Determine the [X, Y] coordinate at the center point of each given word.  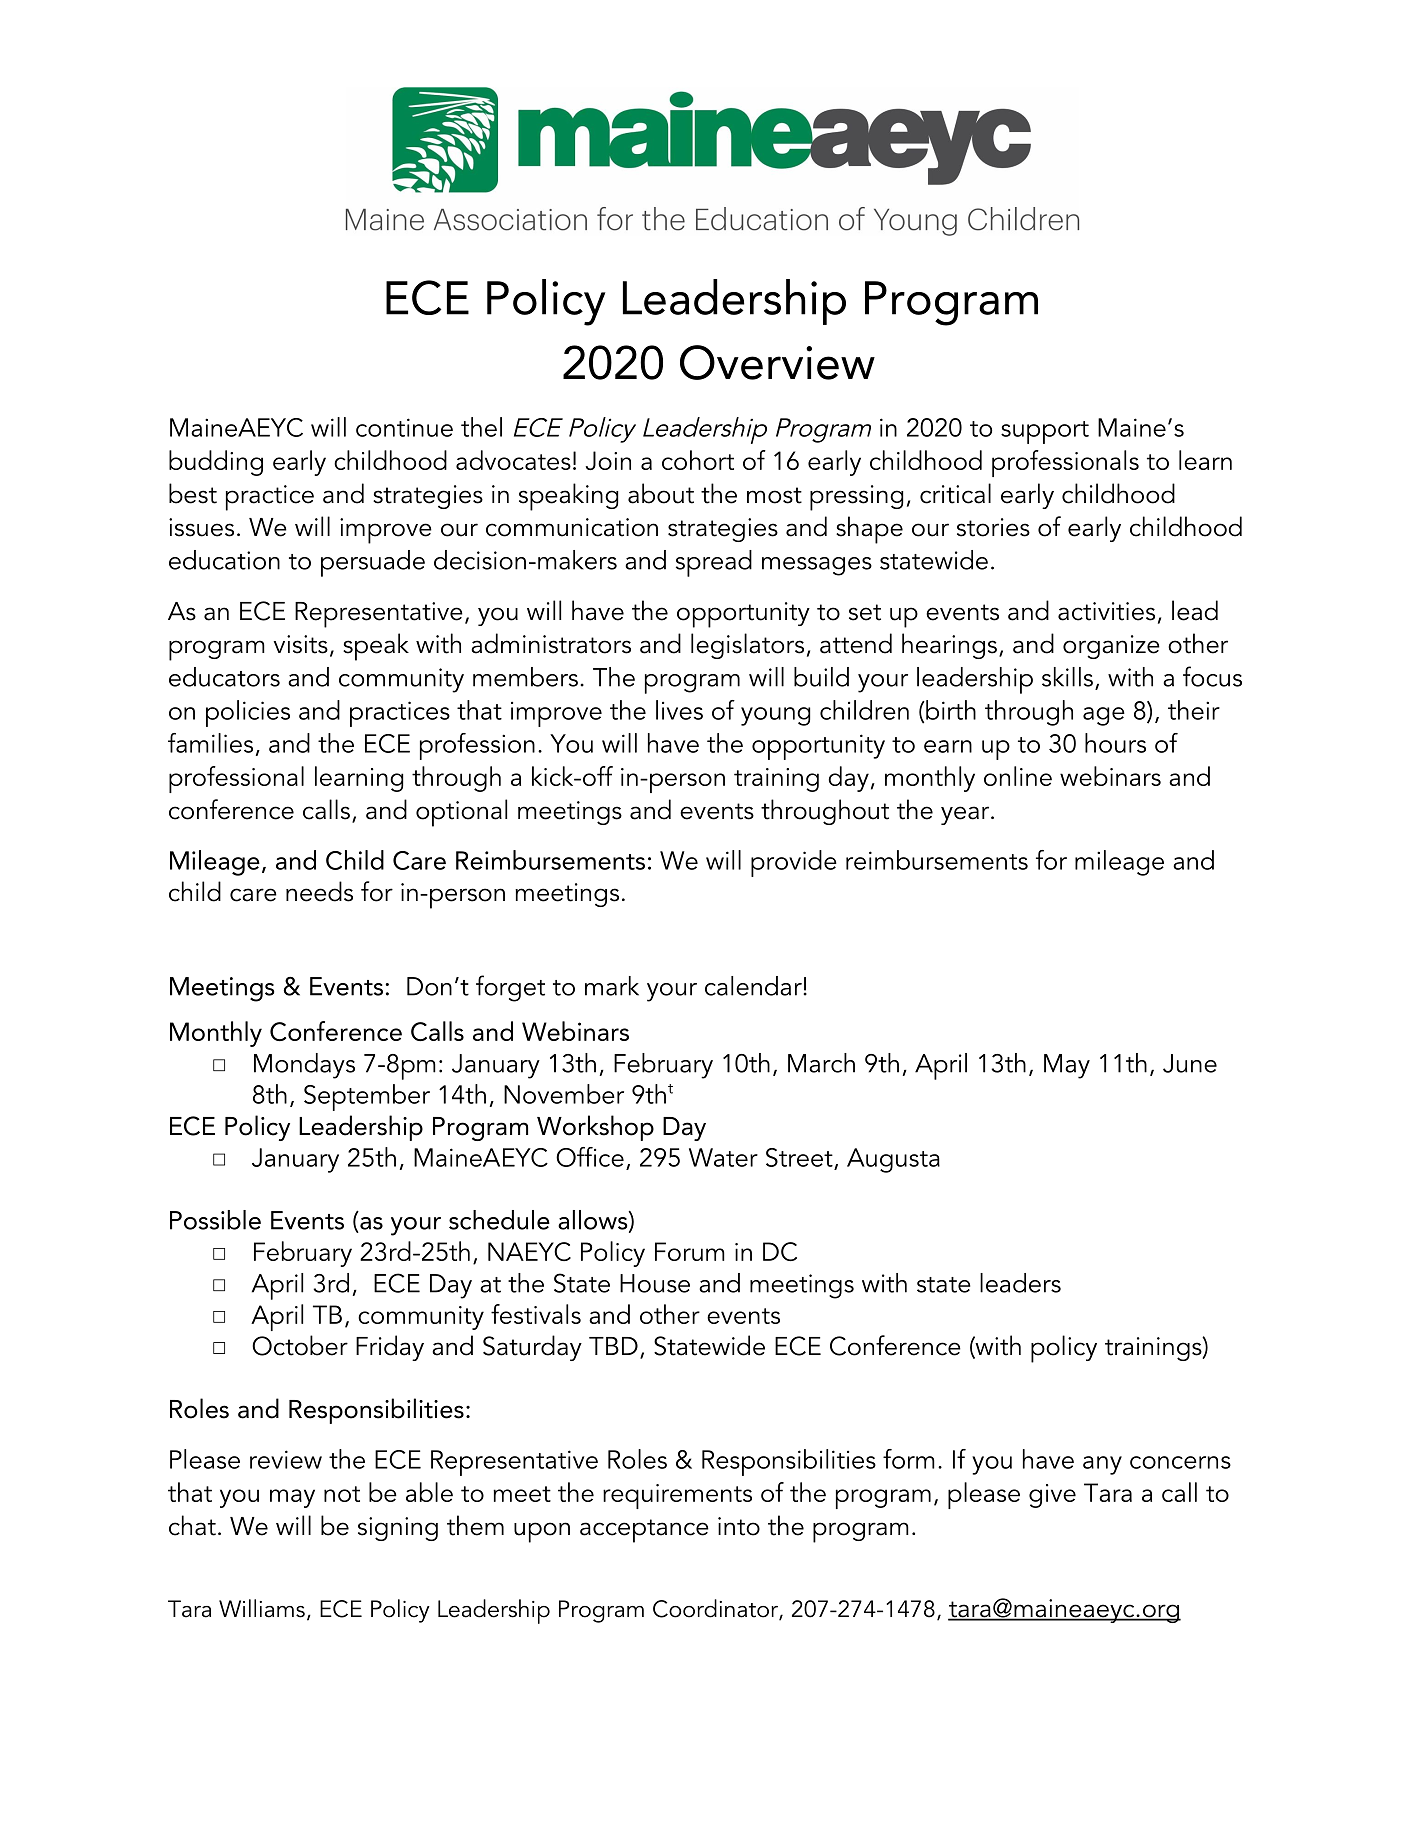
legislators [747, 646]
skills [1067, 677]
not [342, 1494]
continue [404, 427]
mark [612, 986]
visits [301, 644]
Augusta [893, 1160]
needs [319, 891]
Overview [777, 362]
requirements [677, 1496]
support [1045, 432]
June [1190, 1063]
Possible [215, 1220]
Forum [690, 1251]
